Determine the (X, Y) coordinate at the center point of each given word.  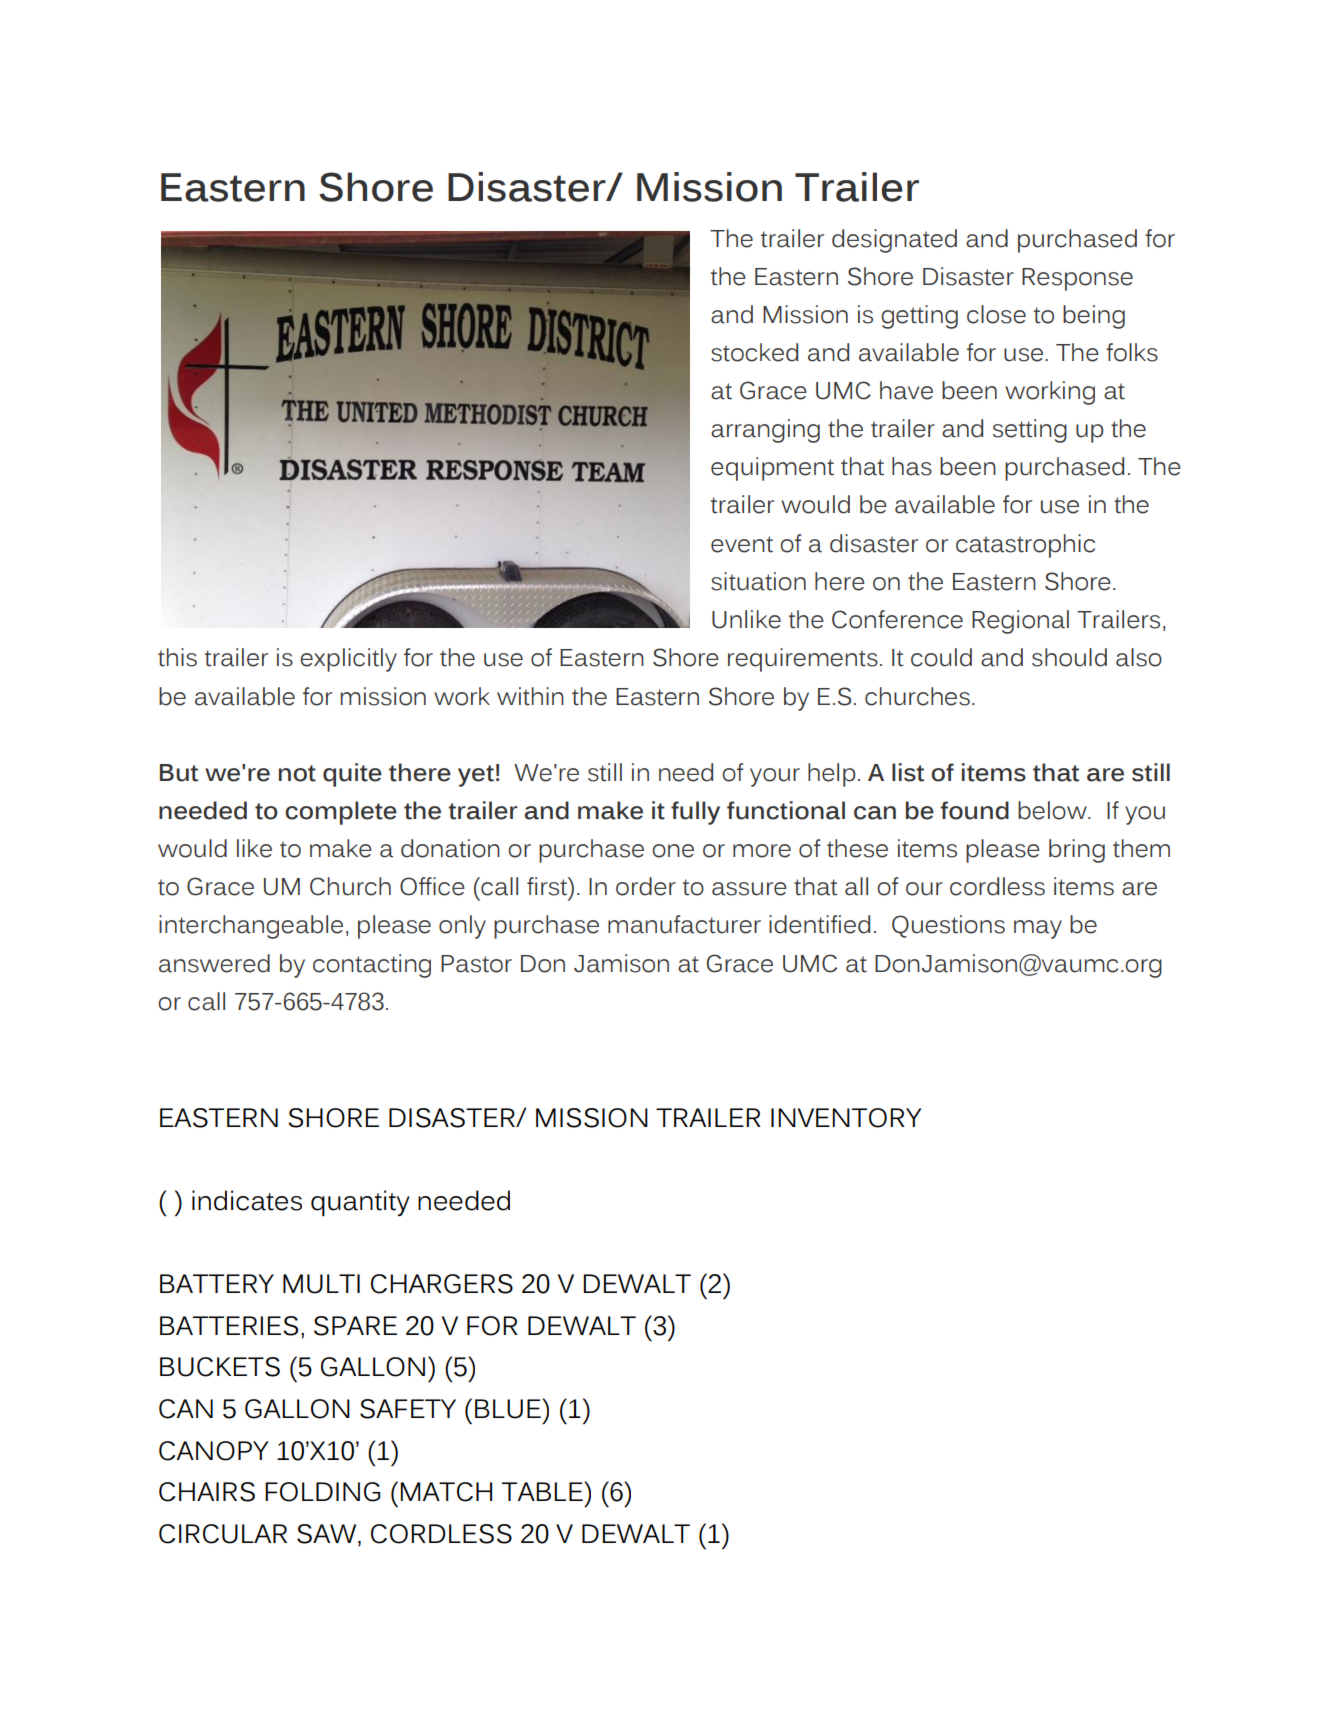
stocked (754, 352)
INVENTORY (846, 1118)
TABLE (543, 1491)
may (1038, 929)
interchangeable (251, 927)
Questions (948, 926)
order (646, 886)
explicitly (348, 660)
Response (1077, 279)
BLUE (509, 1408)
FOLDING (322, 1492)
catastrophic (1025, 546)
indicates (247, 1200)
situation (758, 581)
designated (894, 241)
